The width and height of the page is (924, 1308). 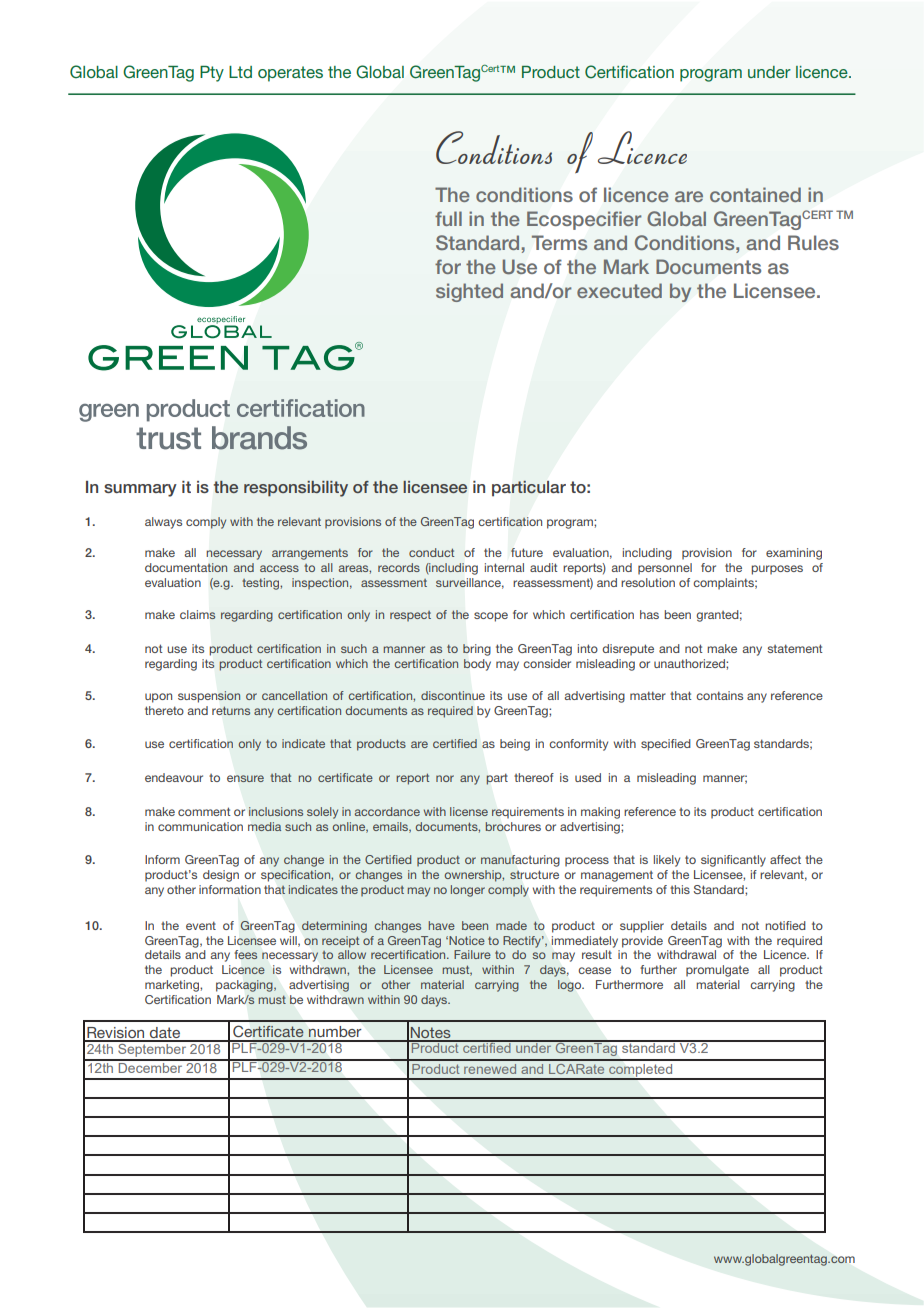 What do you see at coordinates (469, 292) in the page?
I see `sighted` at bounding box center [469, 292].
